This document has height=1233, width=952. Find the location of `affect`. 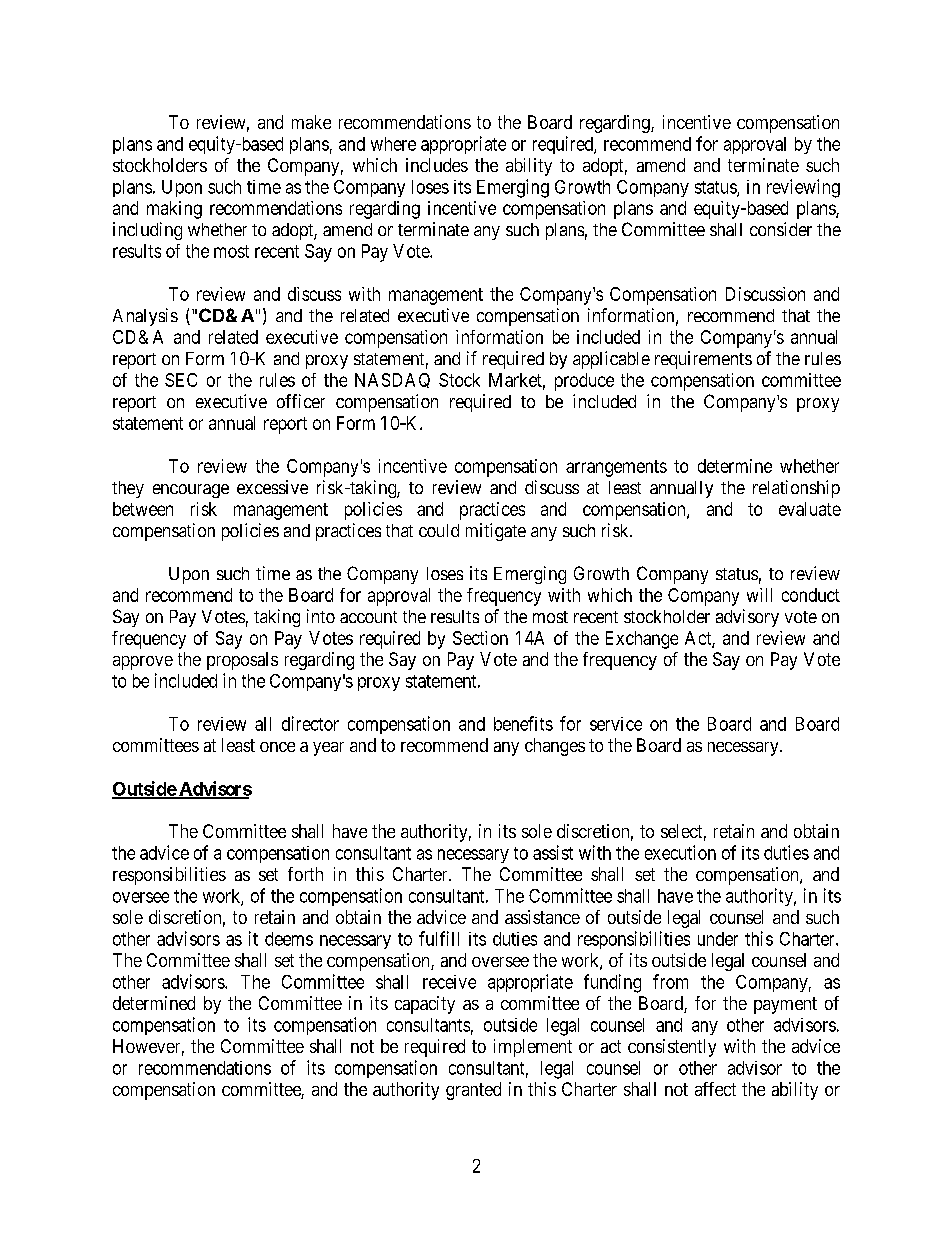

affect is located at coordinates (715, 1089).
